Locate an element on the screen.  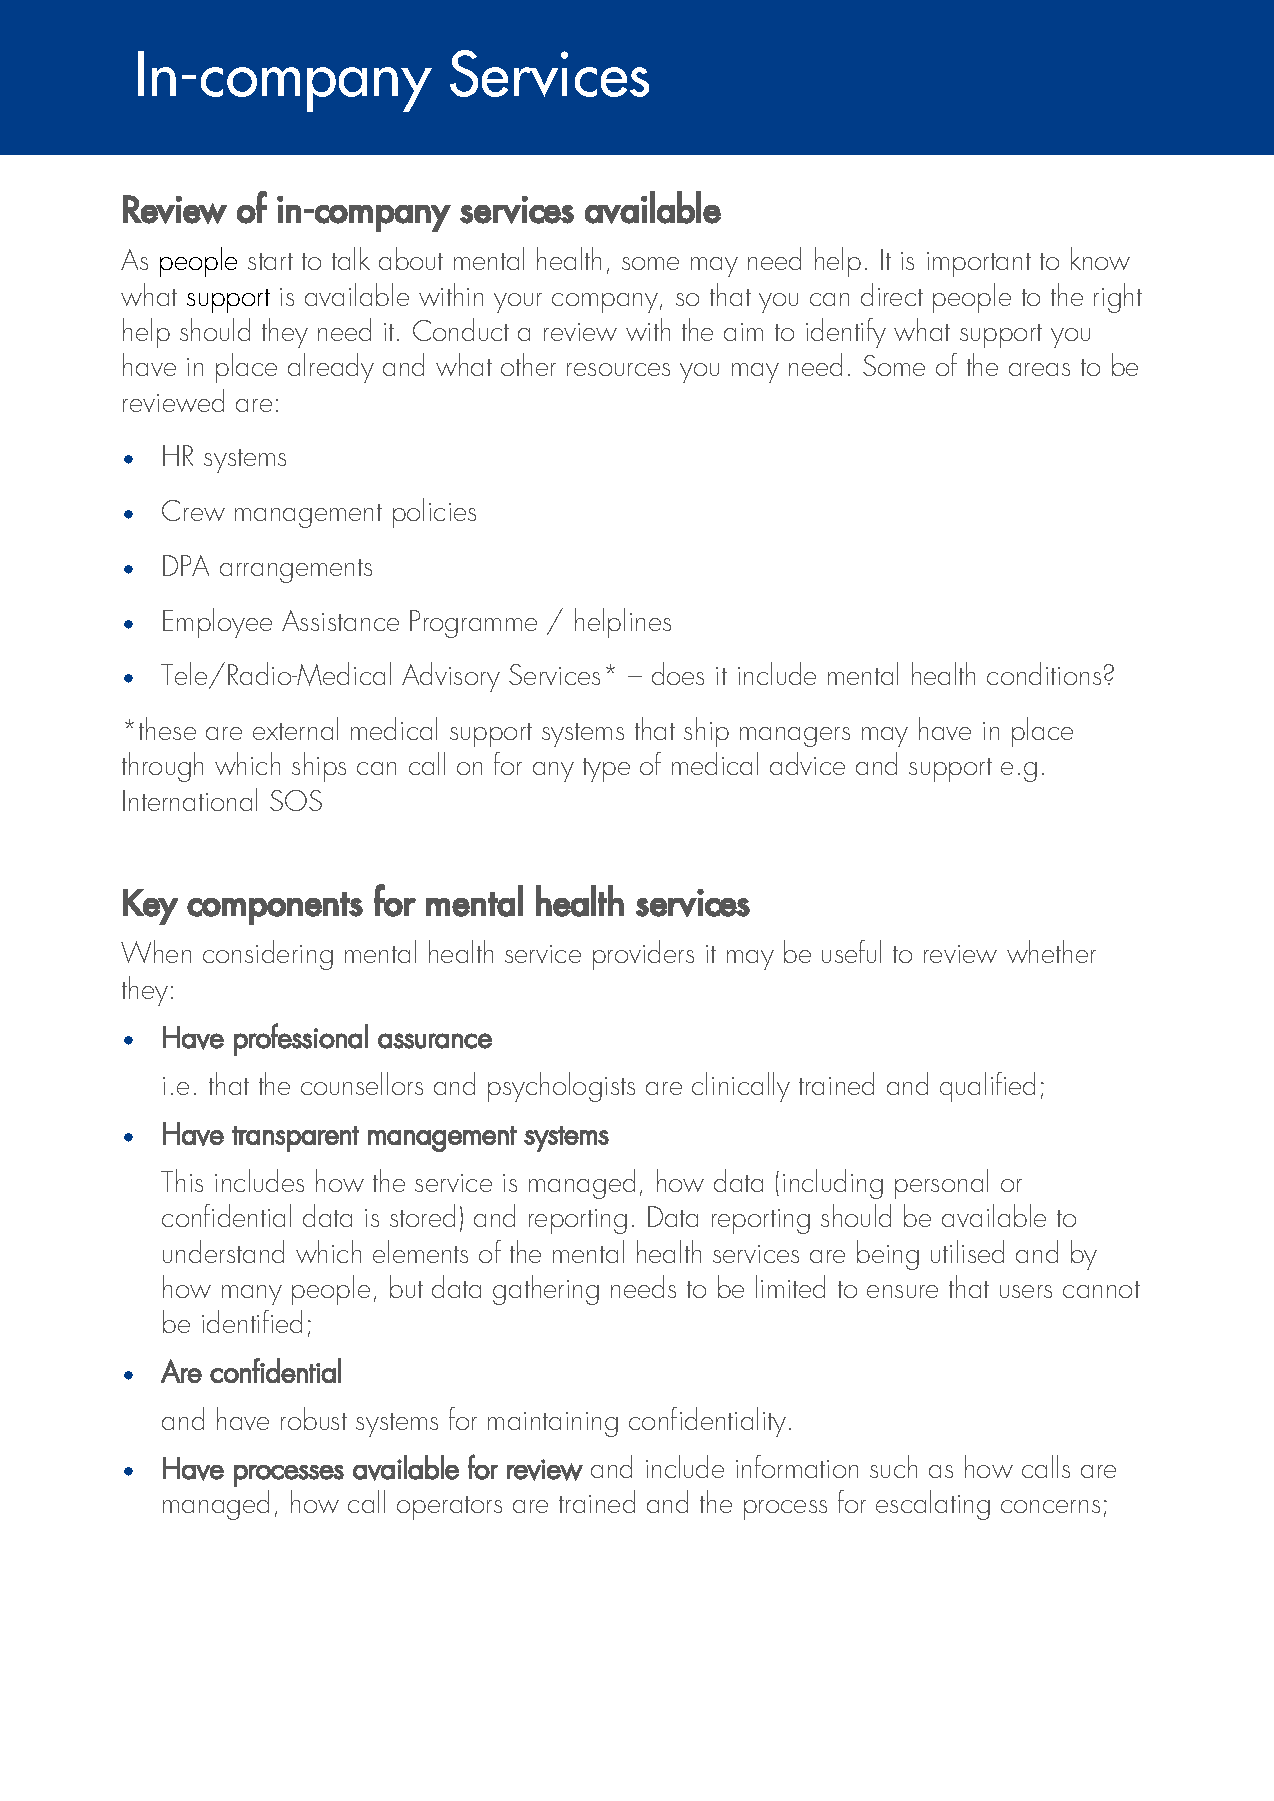
components is located at coordinates (275, 908).
